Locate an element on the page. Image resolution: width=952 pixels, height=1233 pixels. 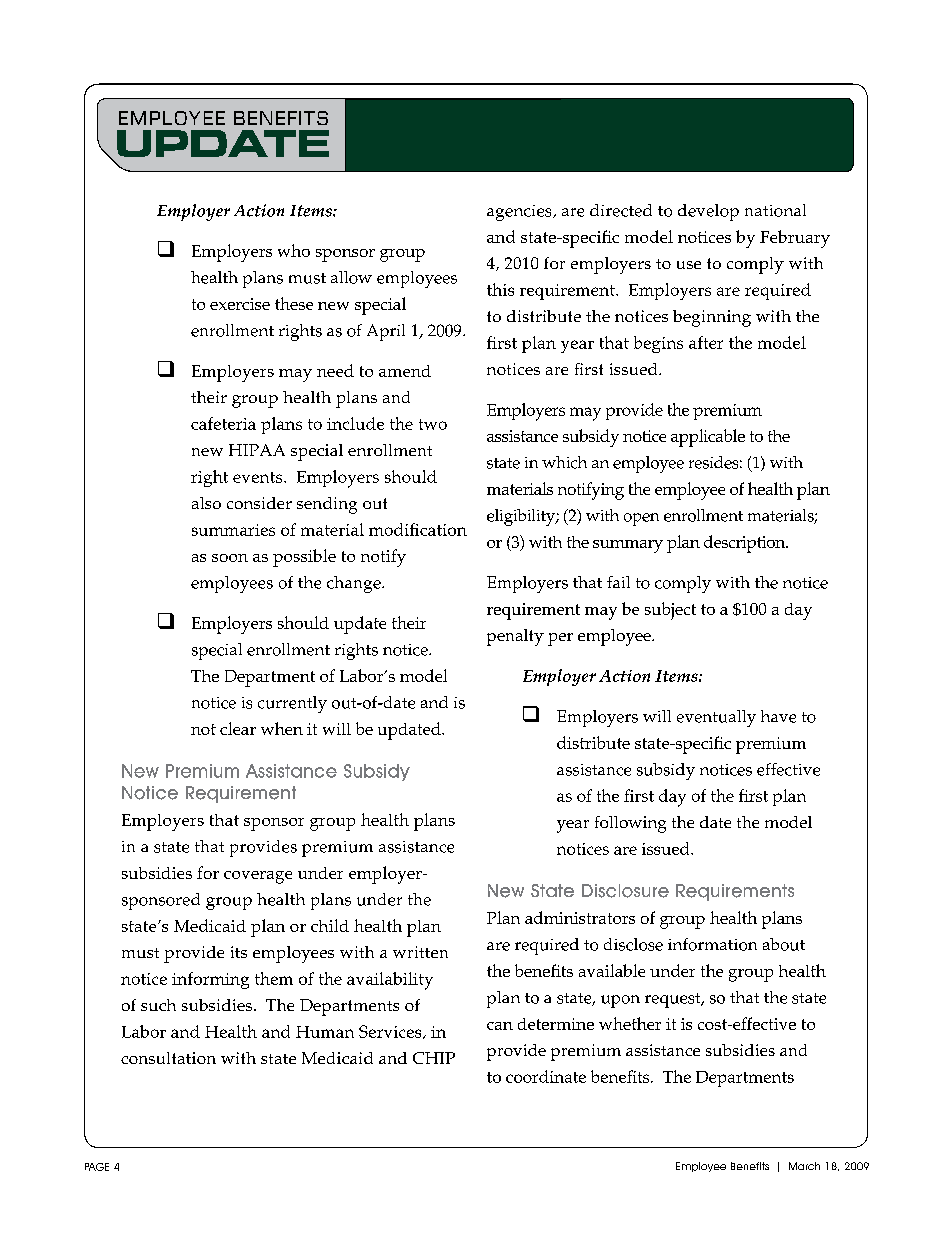
informing is located at coordinates (210, 980).
